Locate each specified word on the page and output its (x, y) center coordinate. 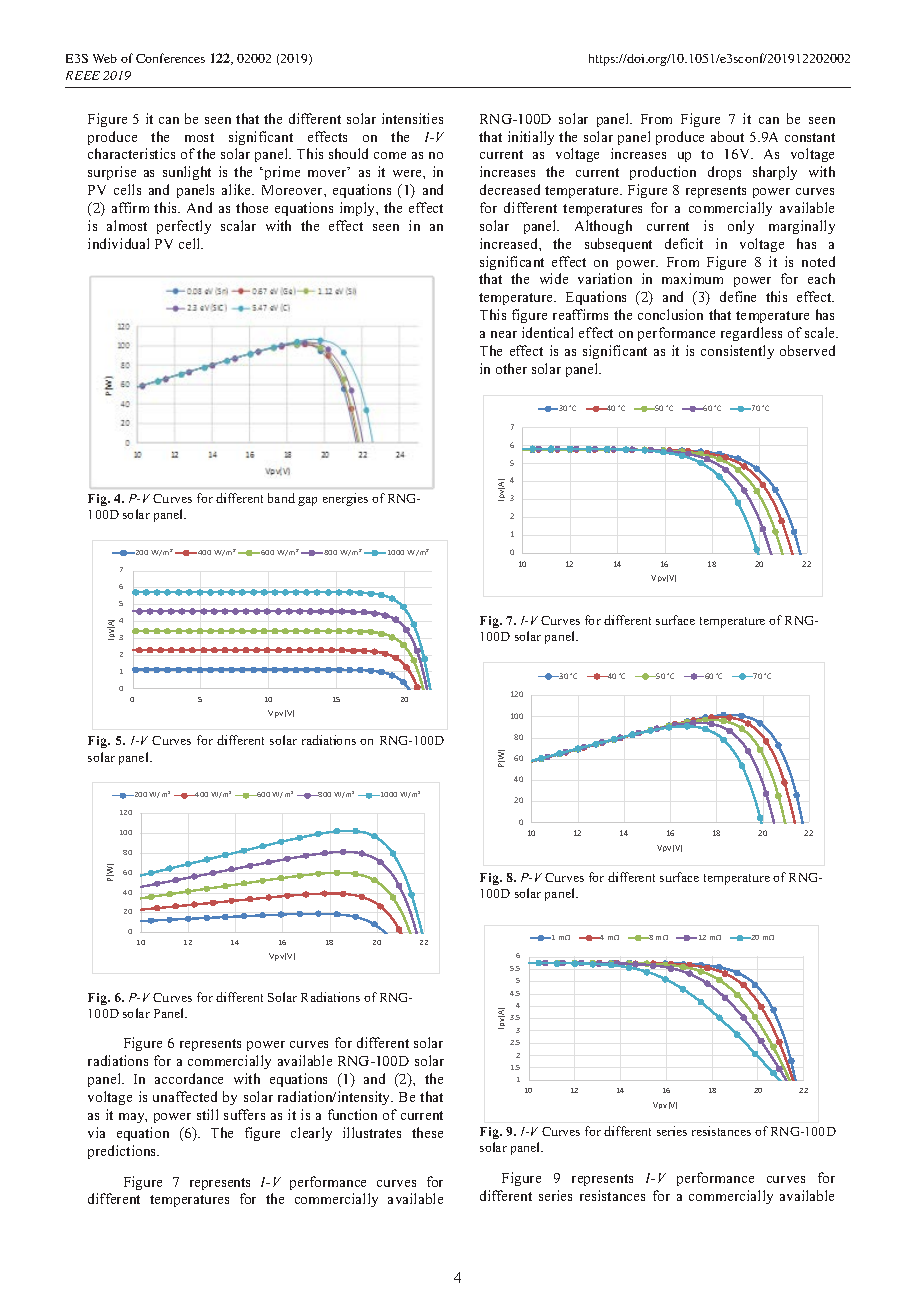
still (207, 1114)
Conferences (170, 58)
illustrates (372, 1132)
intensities (412, 118)
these (427, 1132)
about (727, 136)
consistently (737, 352)
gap (307, 501)
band (281, 498)
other (511, 368)
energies (345, 499)
